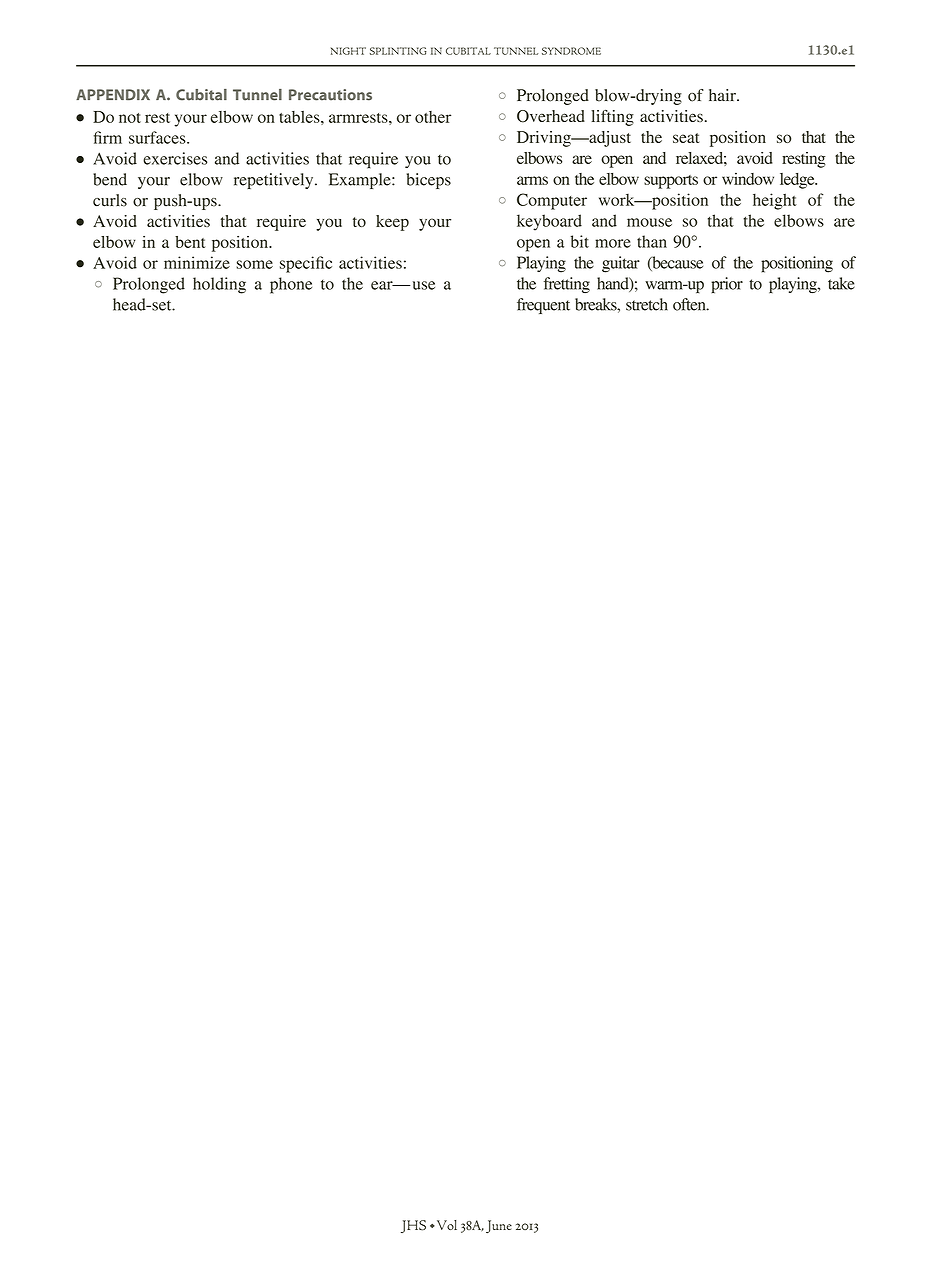  What do you see at coordinates (647, 304) in the screenshot?
I see `stretch` at bounding box center [647, 304].
